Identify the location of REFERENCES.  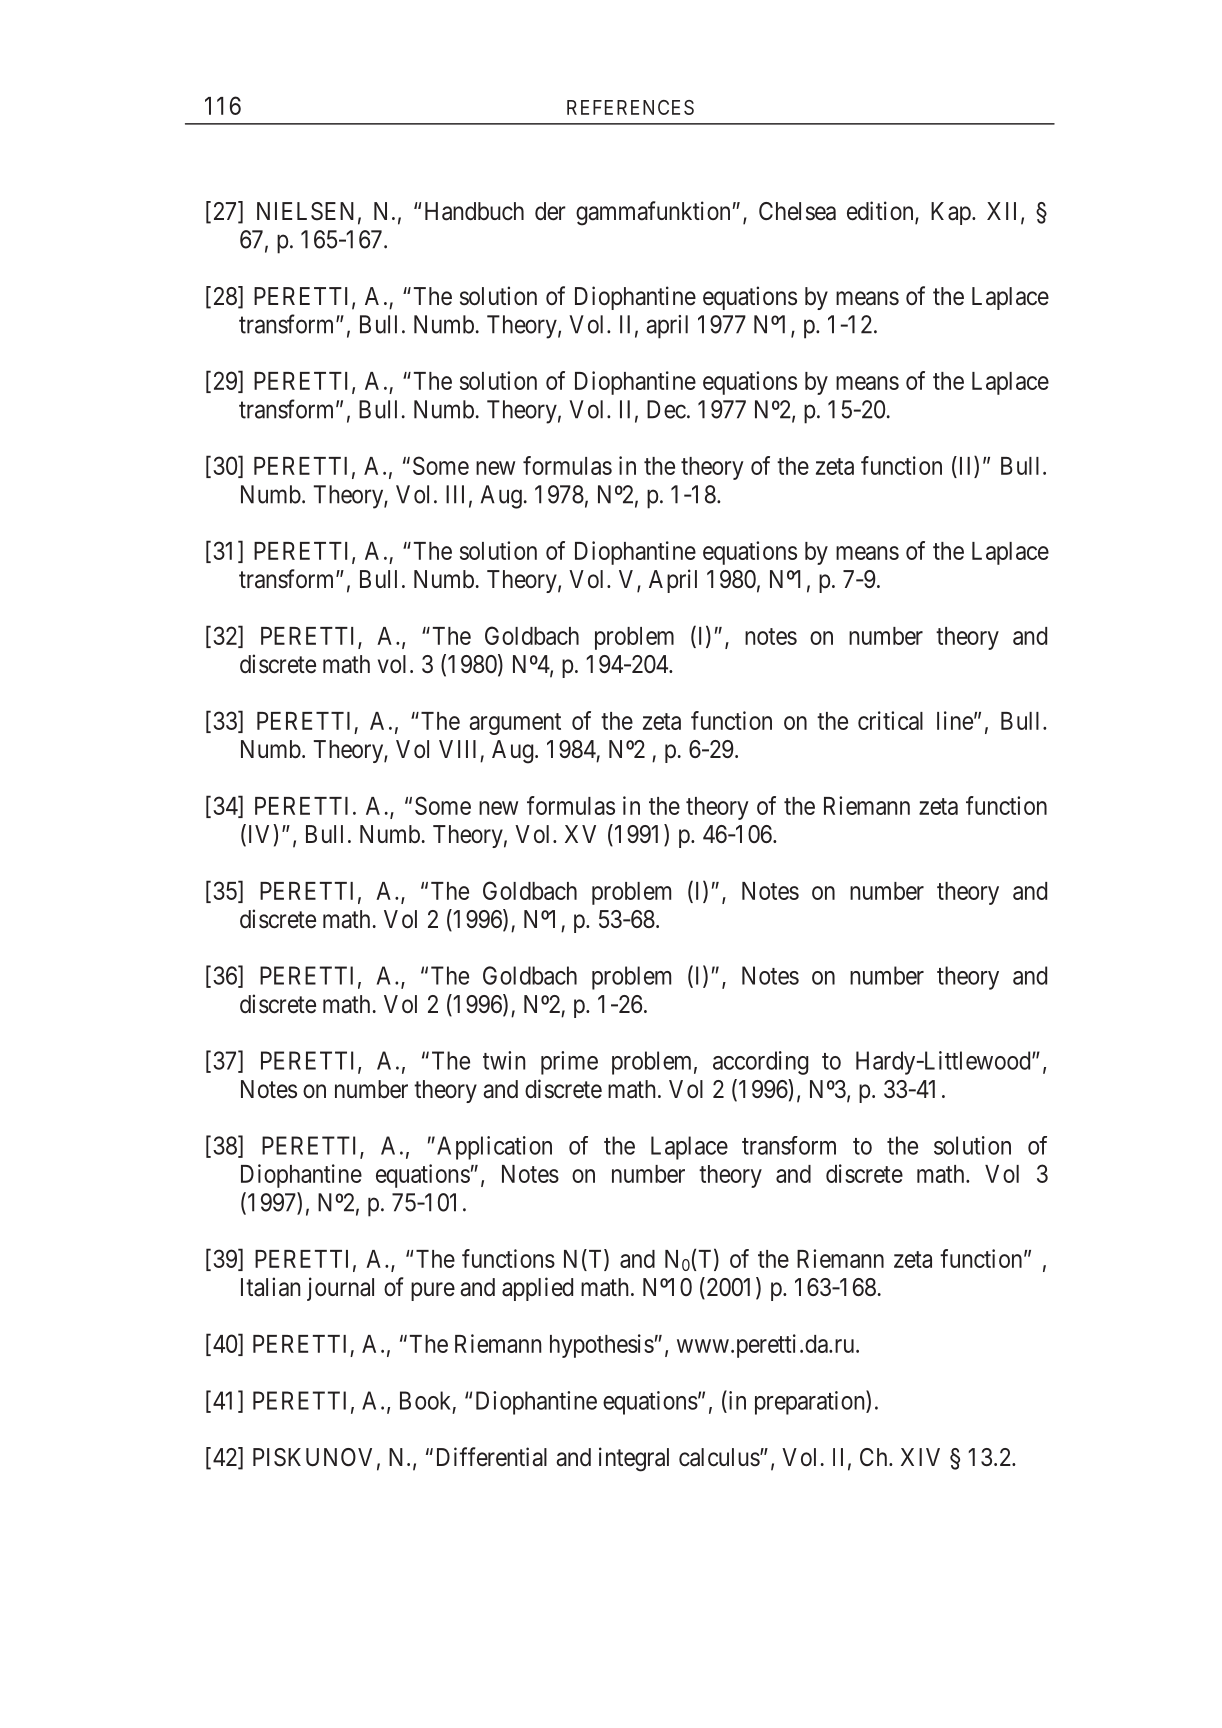
(630, 107).
